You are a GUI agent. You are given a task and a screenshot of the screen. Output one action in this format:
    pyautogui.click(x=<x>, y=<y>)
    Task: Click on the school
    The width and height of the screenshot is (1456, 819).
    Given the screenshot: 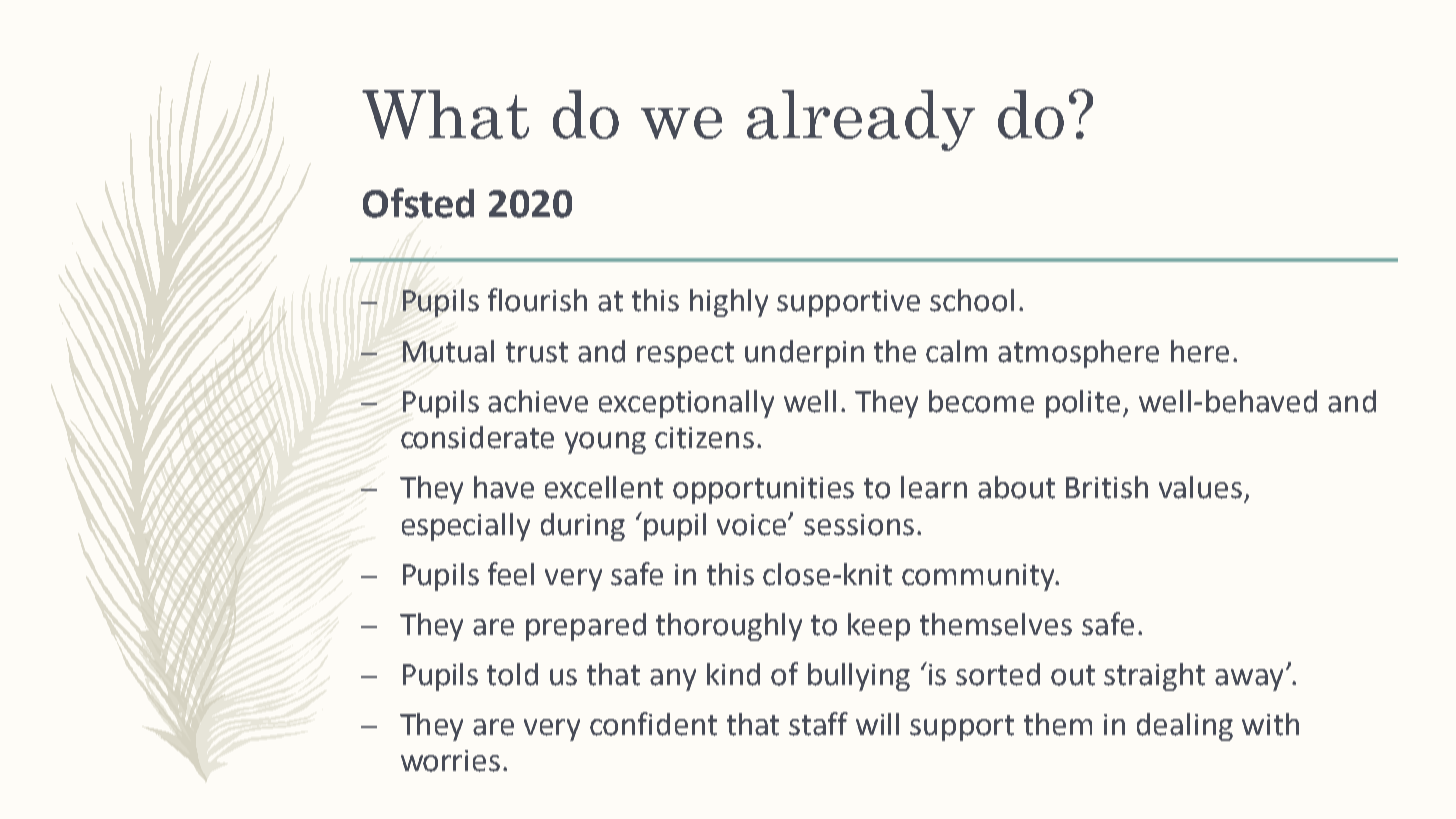 What is the action you would take?
    pyautogui.click(x=972, y=300)
